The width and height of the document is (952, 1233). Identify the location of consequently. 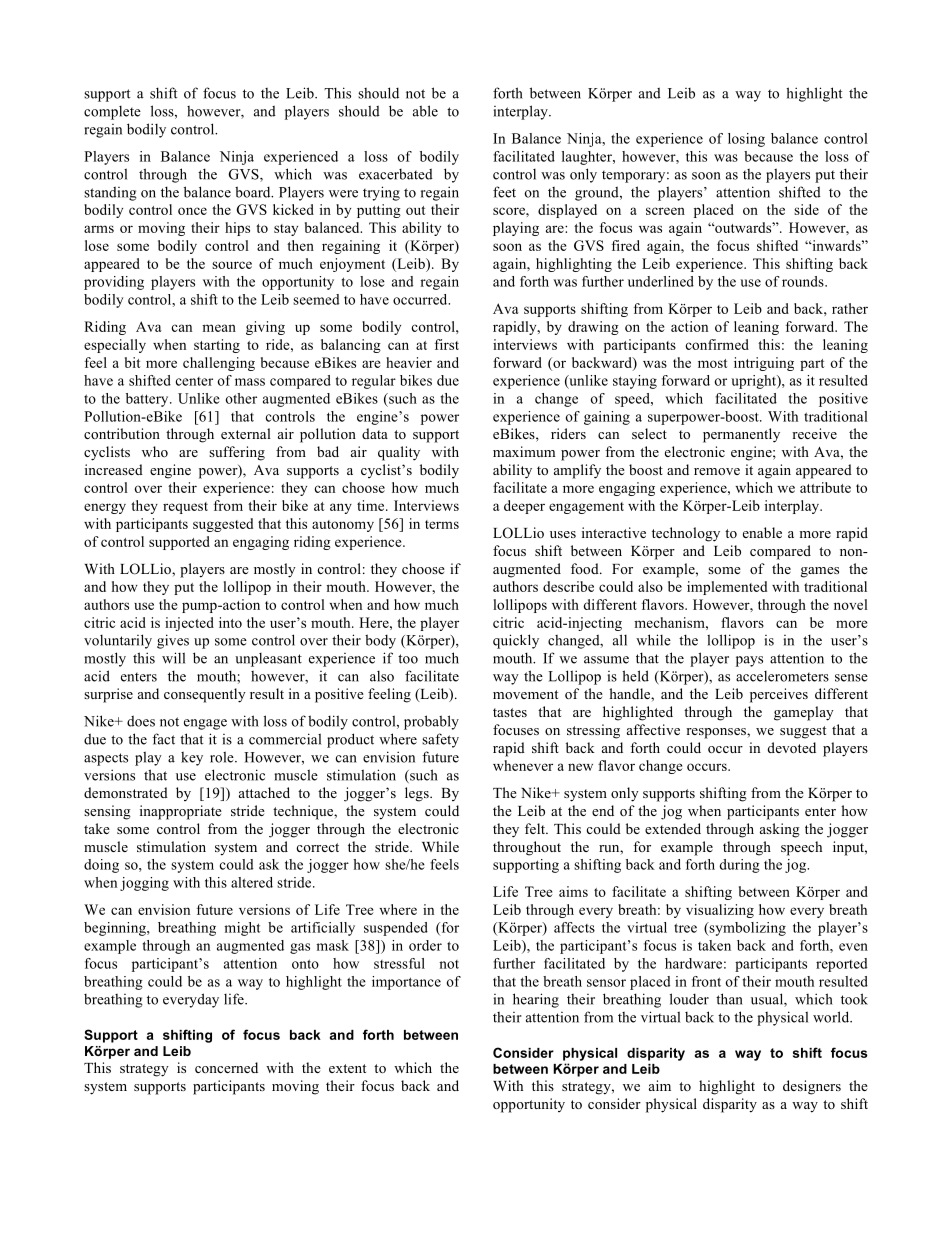
(205, 695).
